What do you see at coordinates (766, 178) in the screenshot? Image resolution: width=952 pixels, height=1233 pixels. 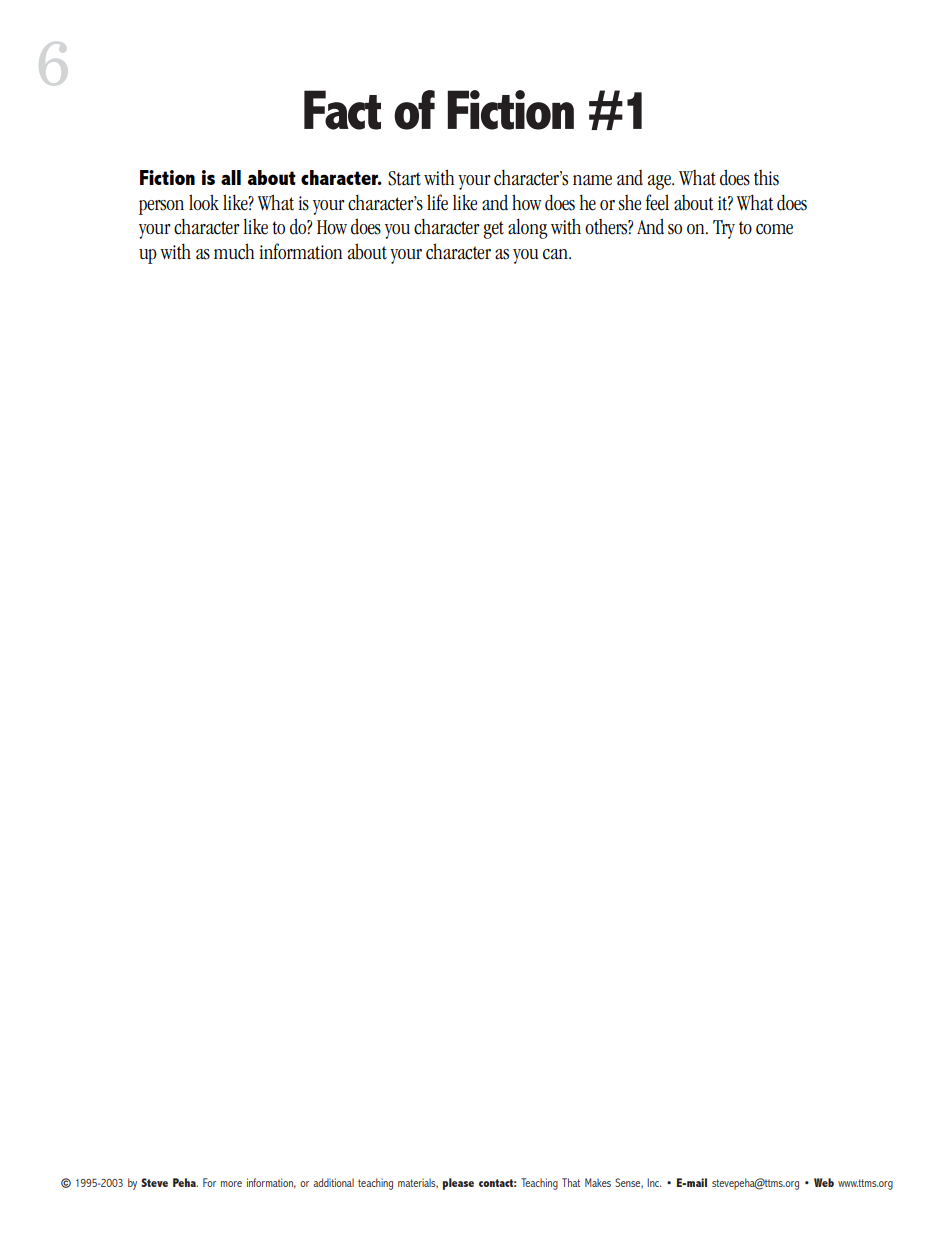 I see `this` at bounding box center [766, 178].
